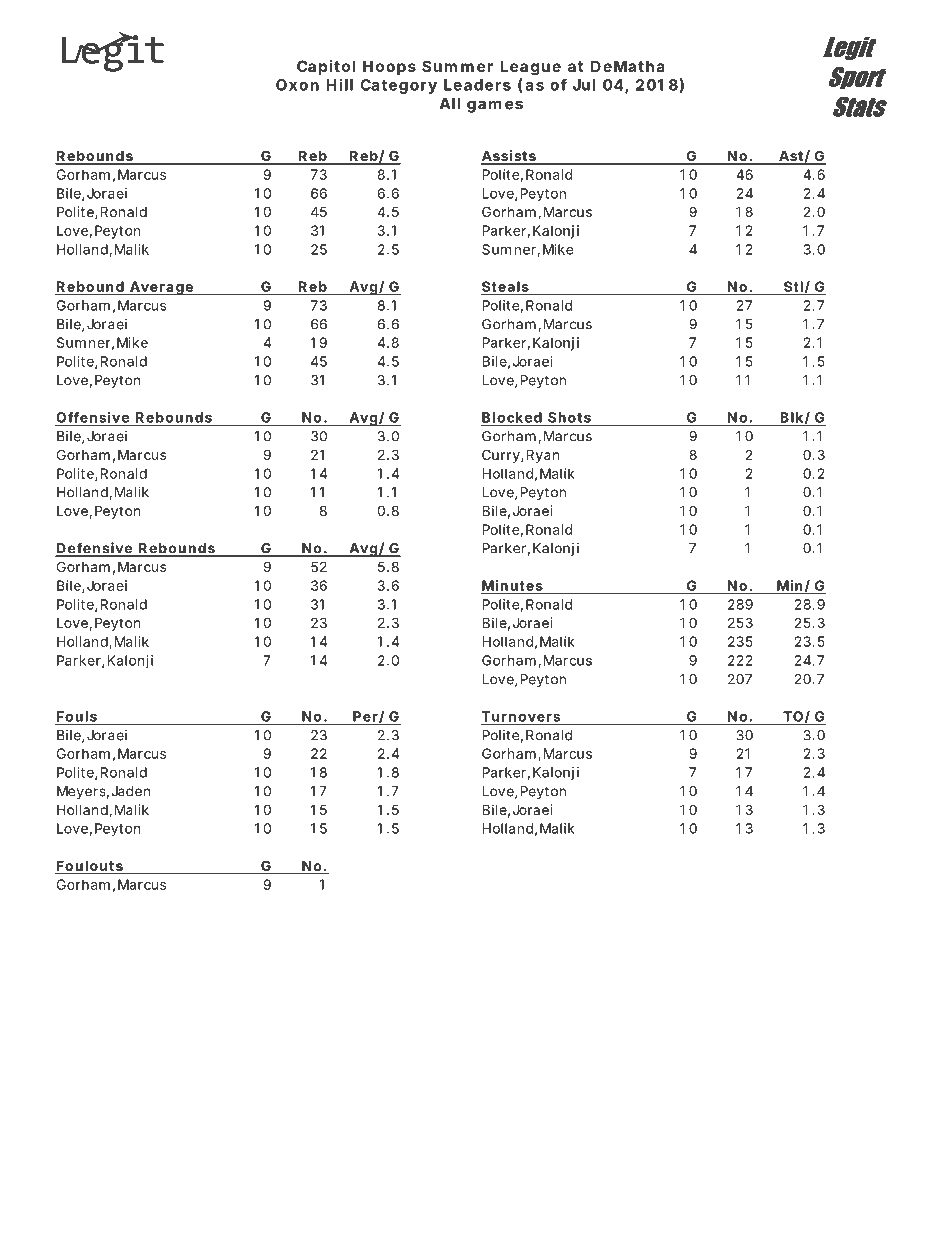 The width and height of the screenshot is (952, 1233). What do you see at coordinates (92, 417) in the screenshot?
I see `Offensive` at bounding box center [92, 417].
